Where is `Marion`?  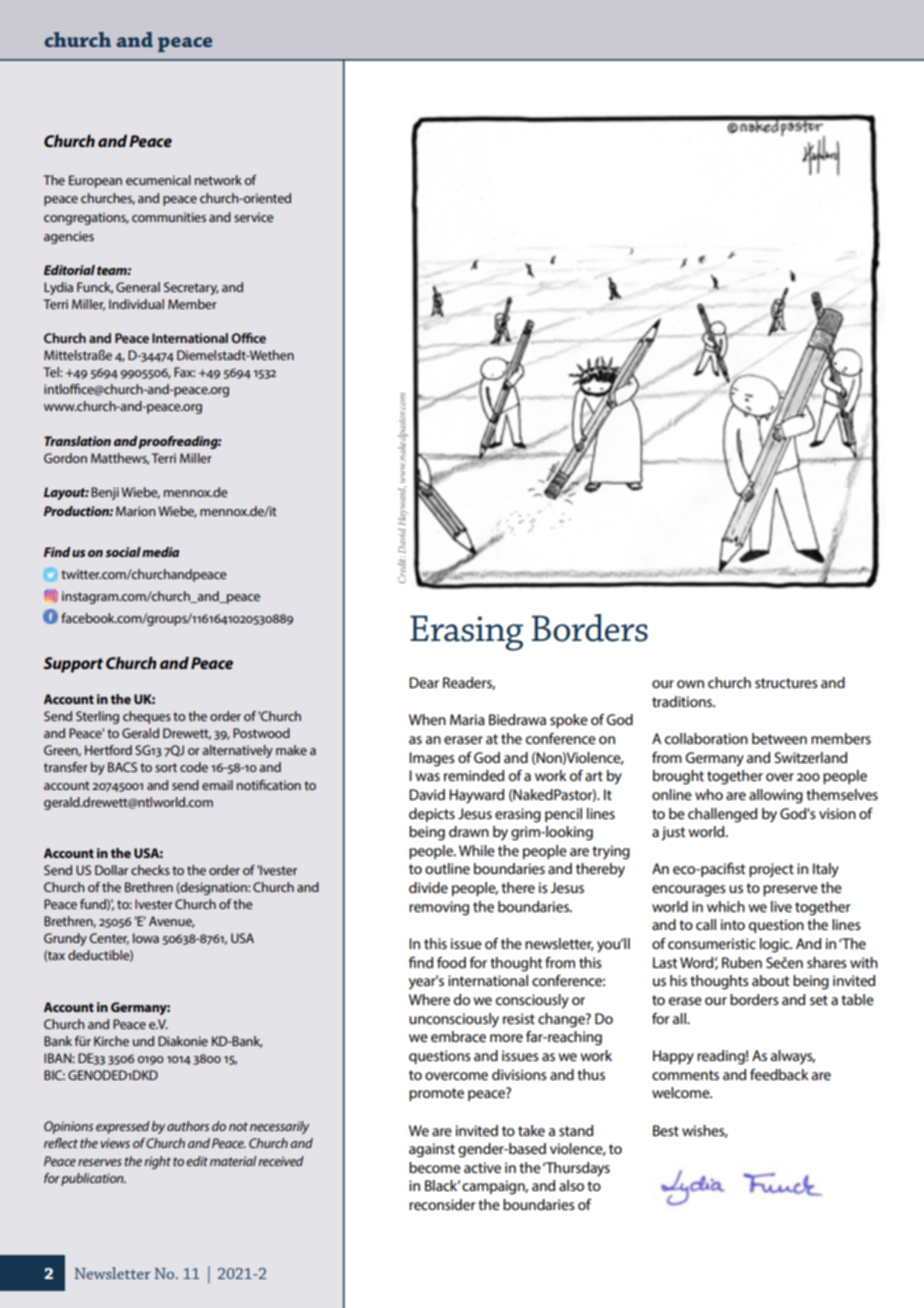
Marion is located at coordinates (136, 511).
